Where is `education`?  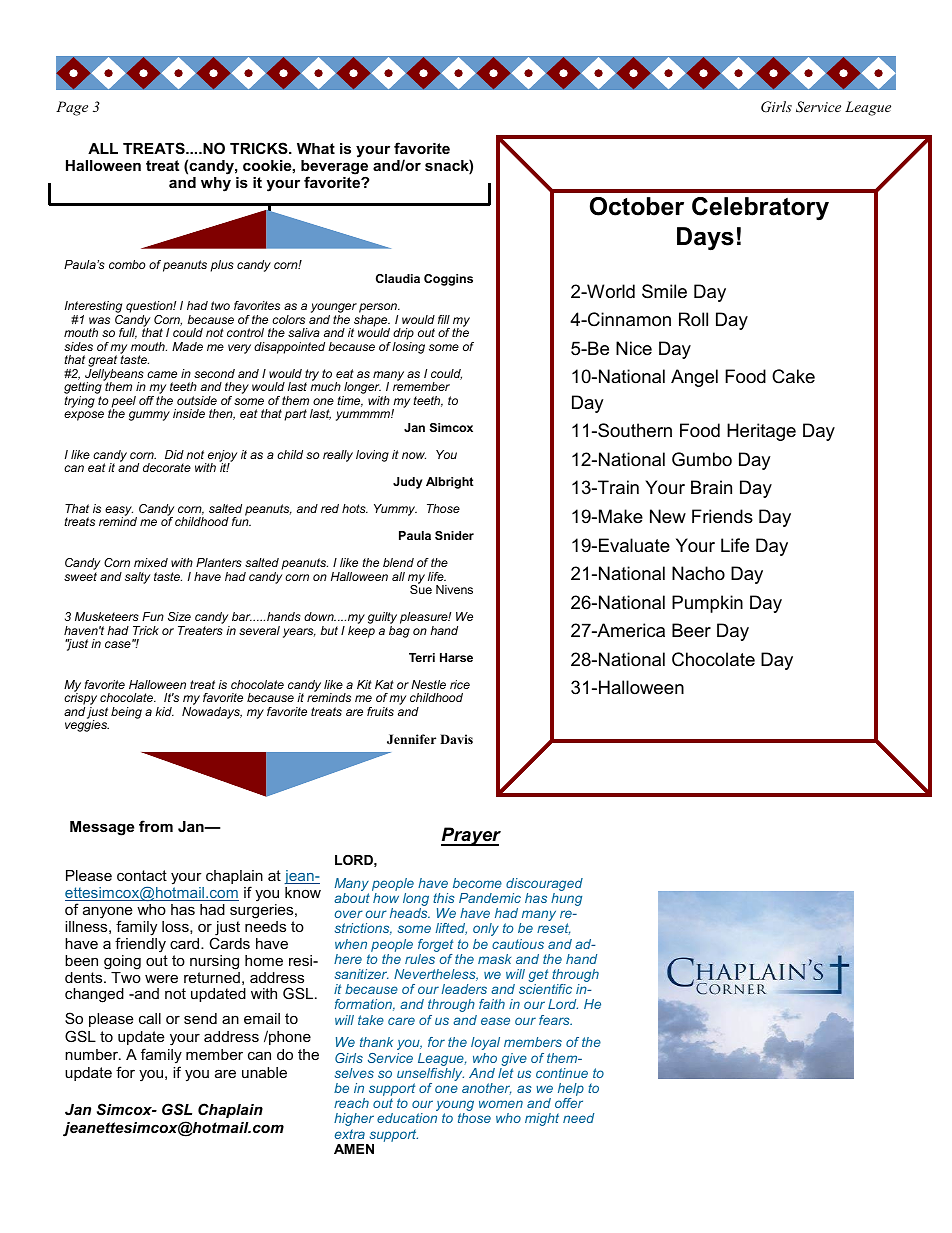 education is located at coordinates (407, 1118).
